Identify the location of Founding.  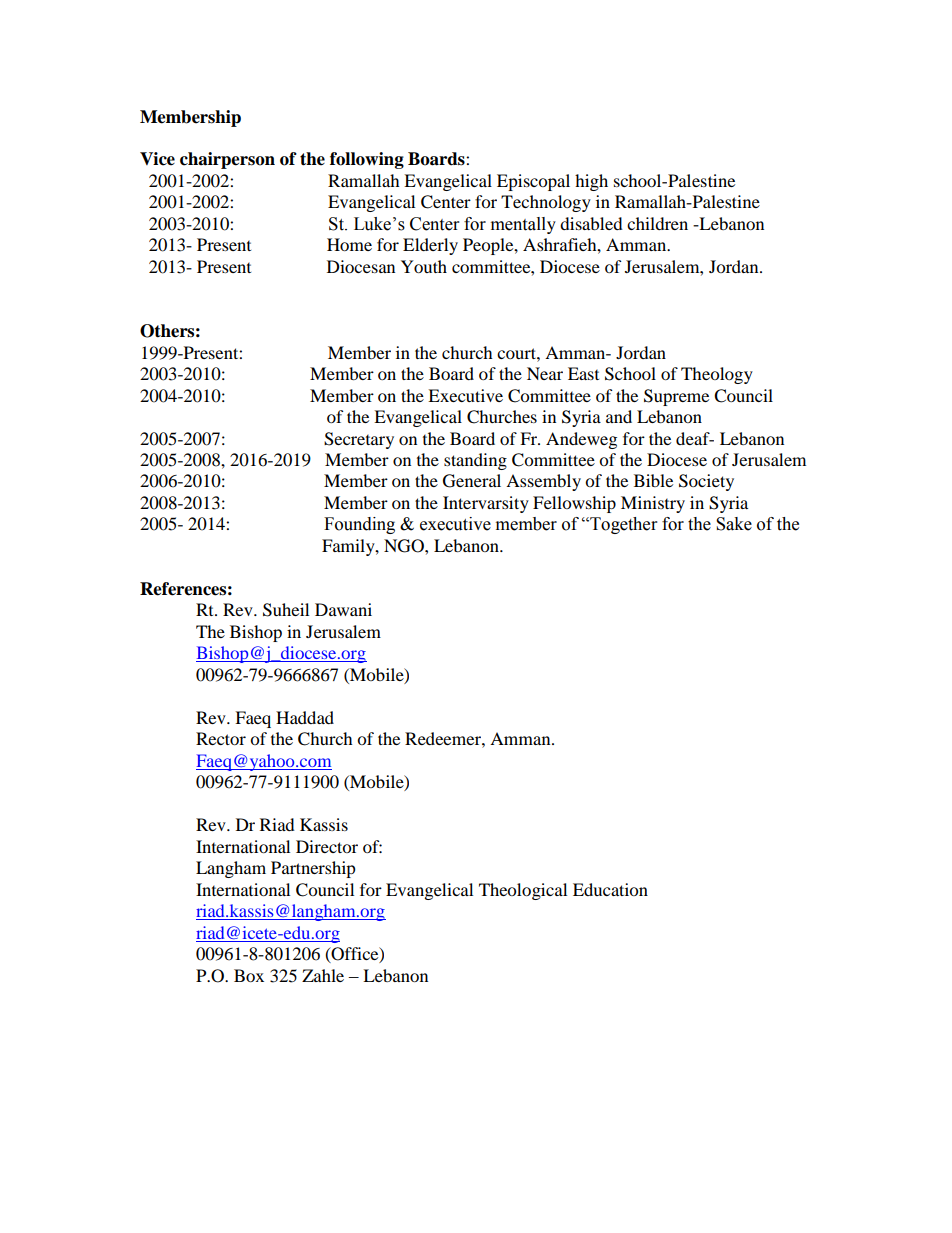
(359, 525).
